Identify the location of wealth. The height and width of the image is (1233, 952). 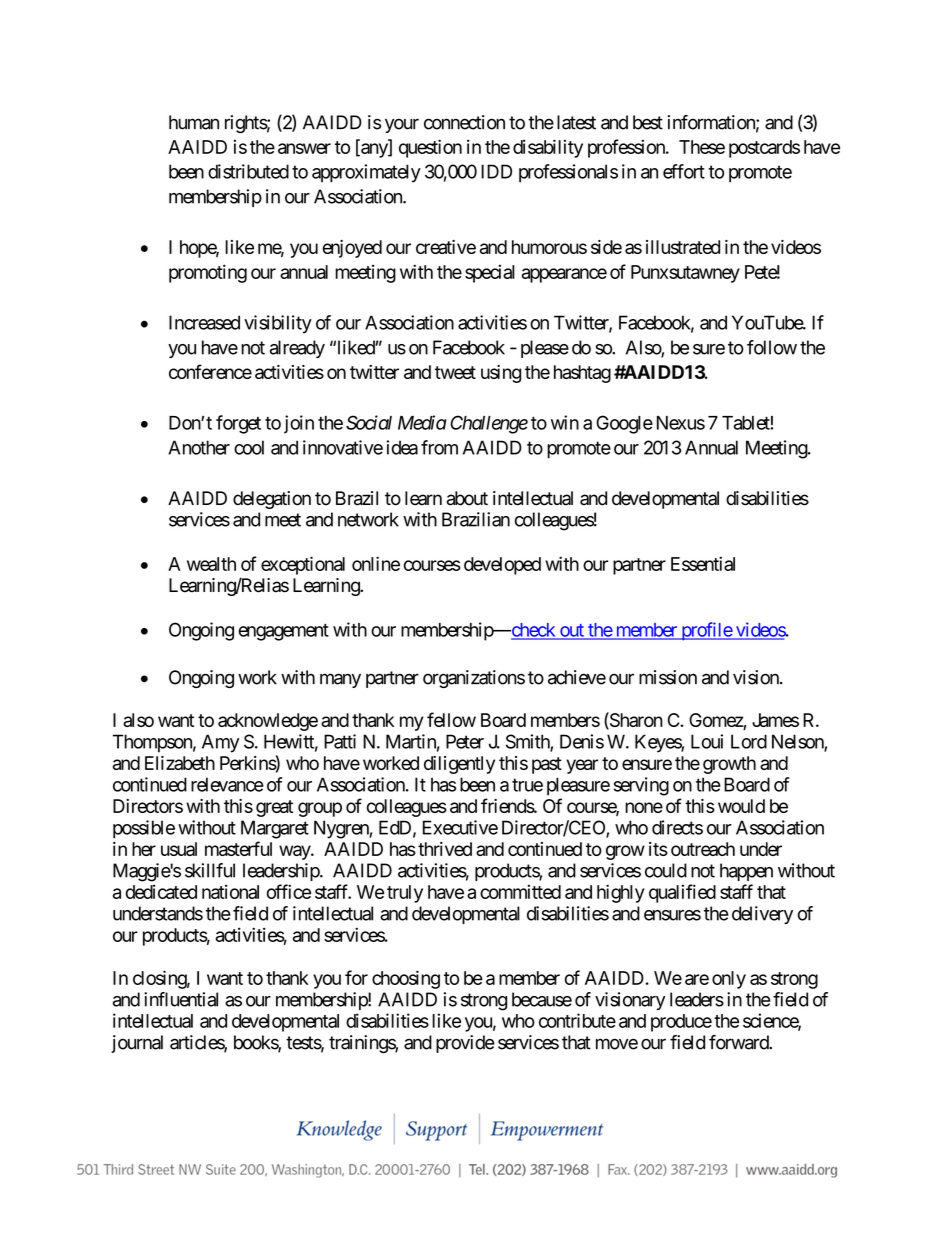
(211, 564).
